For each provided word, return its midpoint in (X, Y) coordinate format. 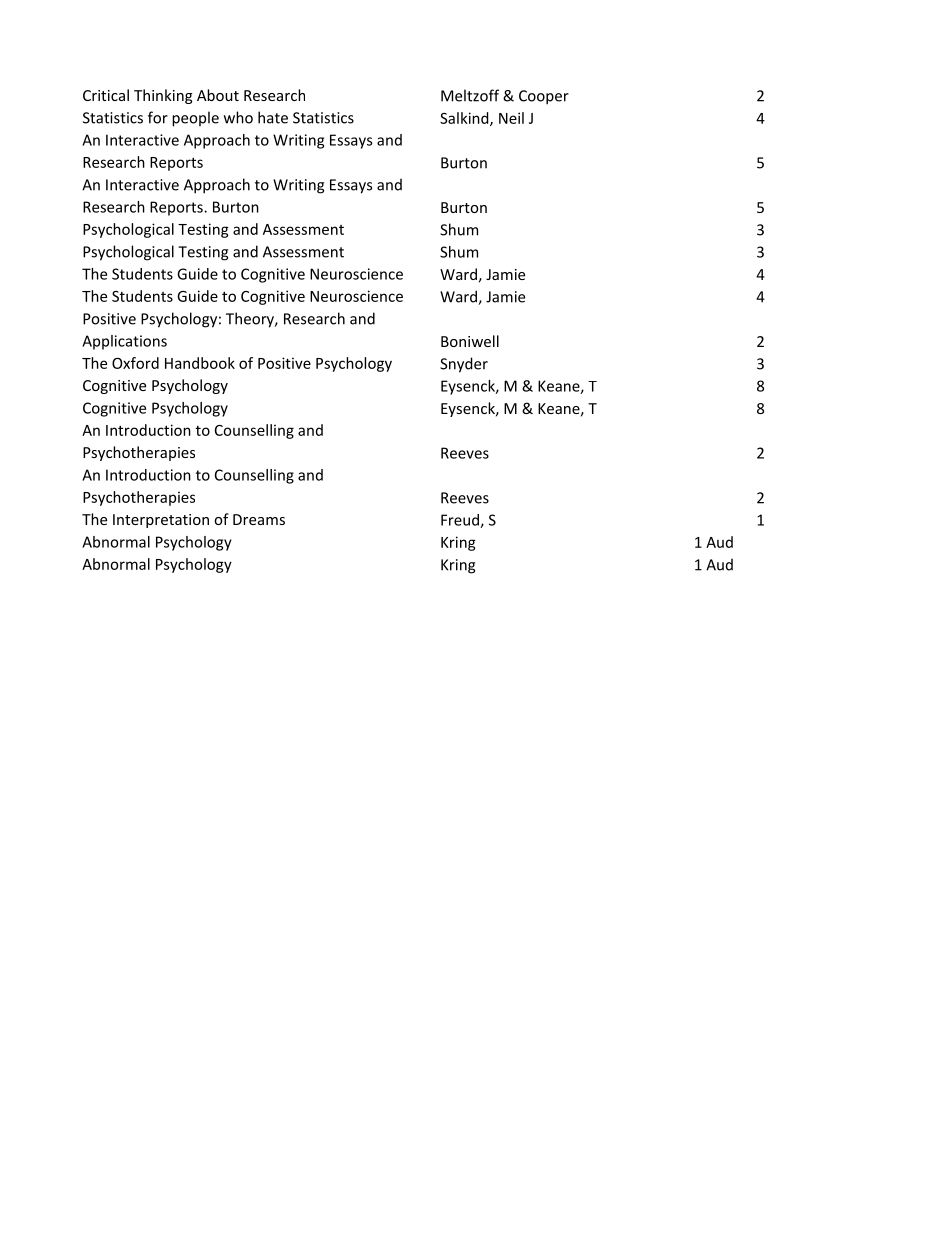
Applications (124, 342)
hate (273, 117)
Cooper (544, 97)
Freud (461, 521)
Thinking (163, 96)
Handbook (200, 363)
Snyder (464, 365)
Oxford (135, 363)
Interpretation (161, 521)
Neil (511, 118)
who (238, 117)
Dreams (259, 519)
